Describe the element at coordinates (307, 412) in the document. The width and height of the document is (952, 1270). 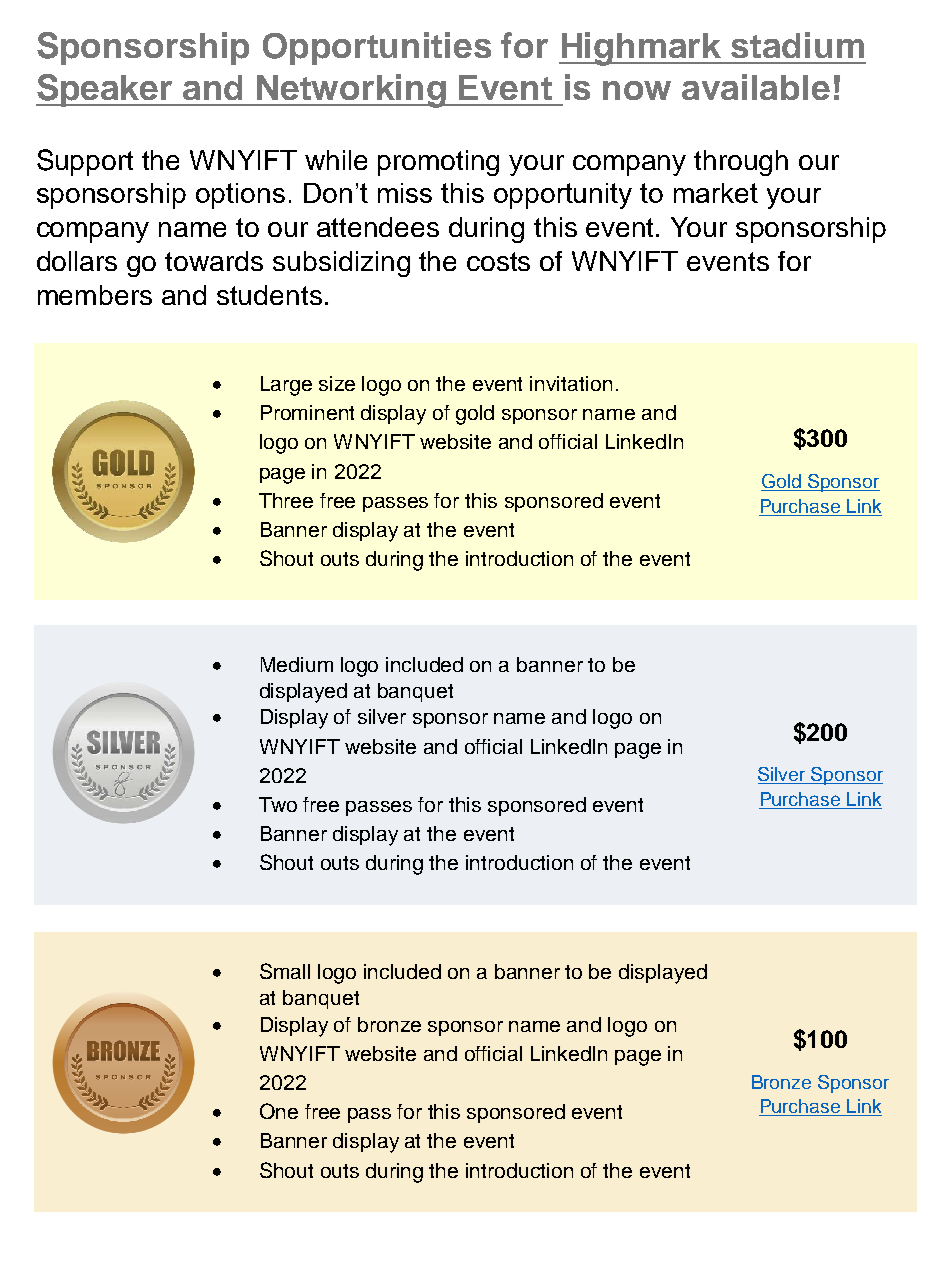
I see `Prominent` at that location.
